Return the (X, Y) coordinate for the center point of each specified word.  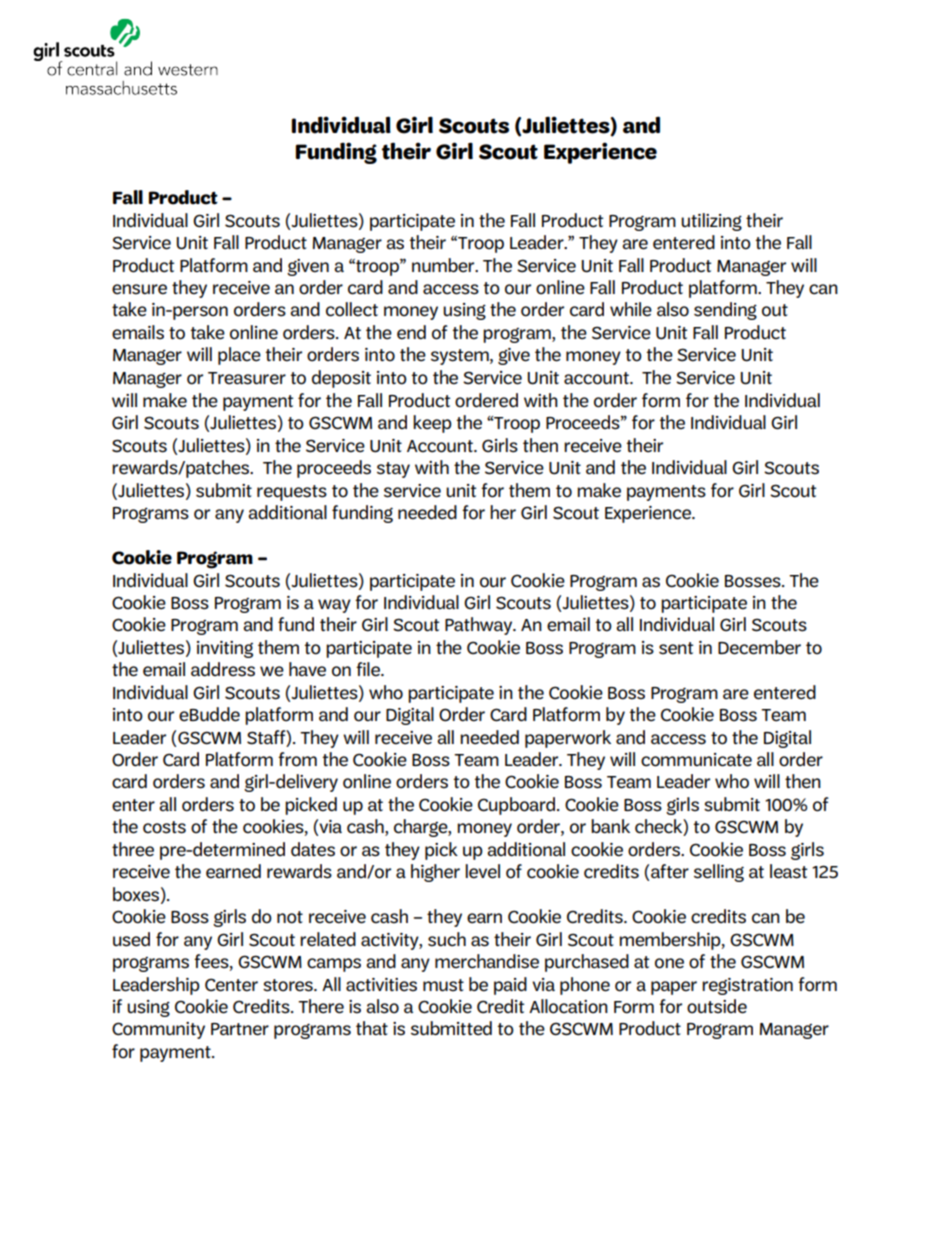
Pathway (480, 626)
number (444, 265)
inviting (225, 649)
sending (725, 311)
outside (717, 1006)
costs (164, 827)
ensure (139, 289)
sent (676, 648)
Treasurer (247, 378)
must (443, 985)
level (482, 871)
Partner (240, 1029)
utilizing (711, 222)
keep (432, 424)
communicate (696, 760)
